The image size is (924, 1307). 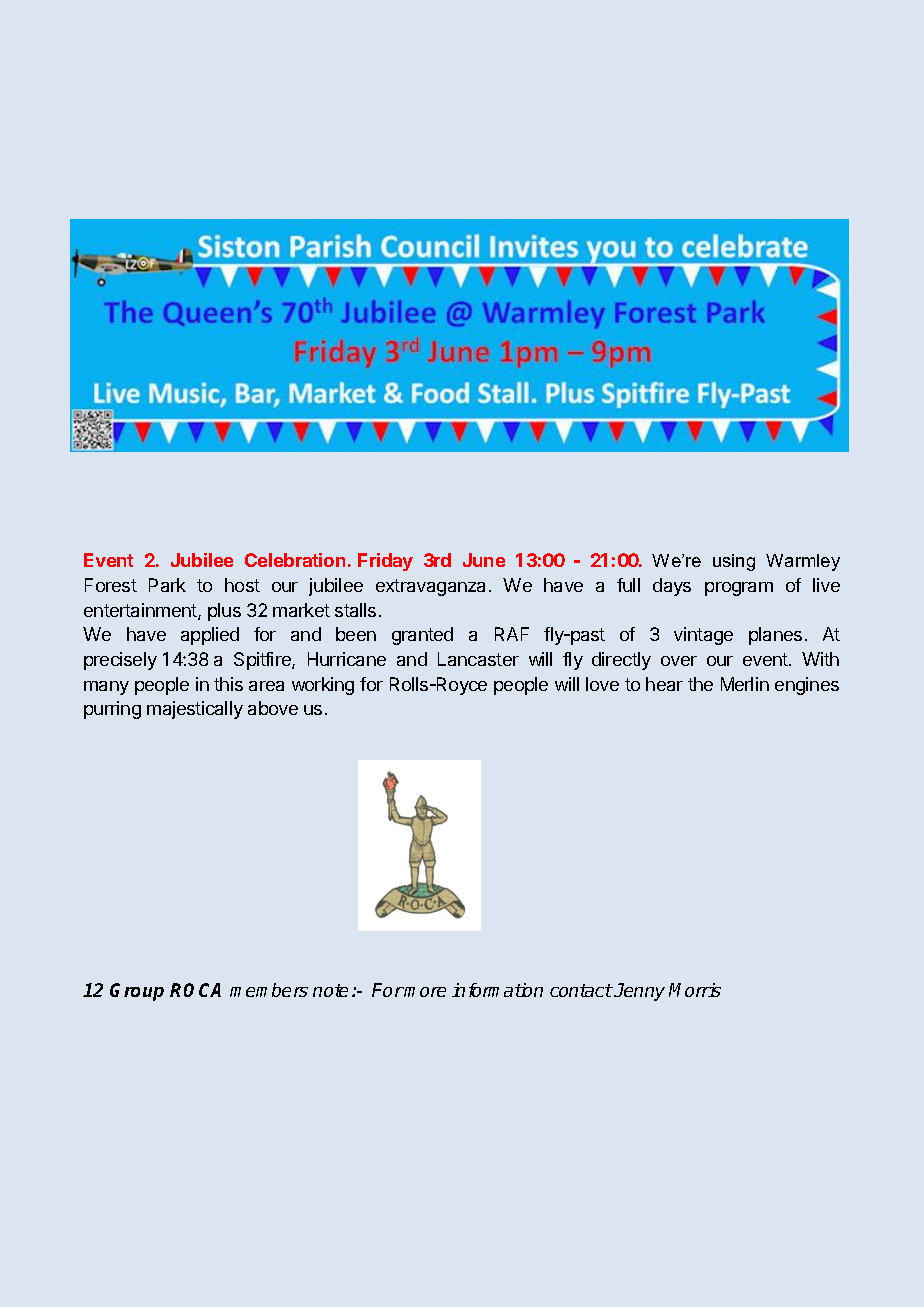 What do you see at coordinates (734, 562) in the image?
I see `using` at bounding box center [734, 562].
